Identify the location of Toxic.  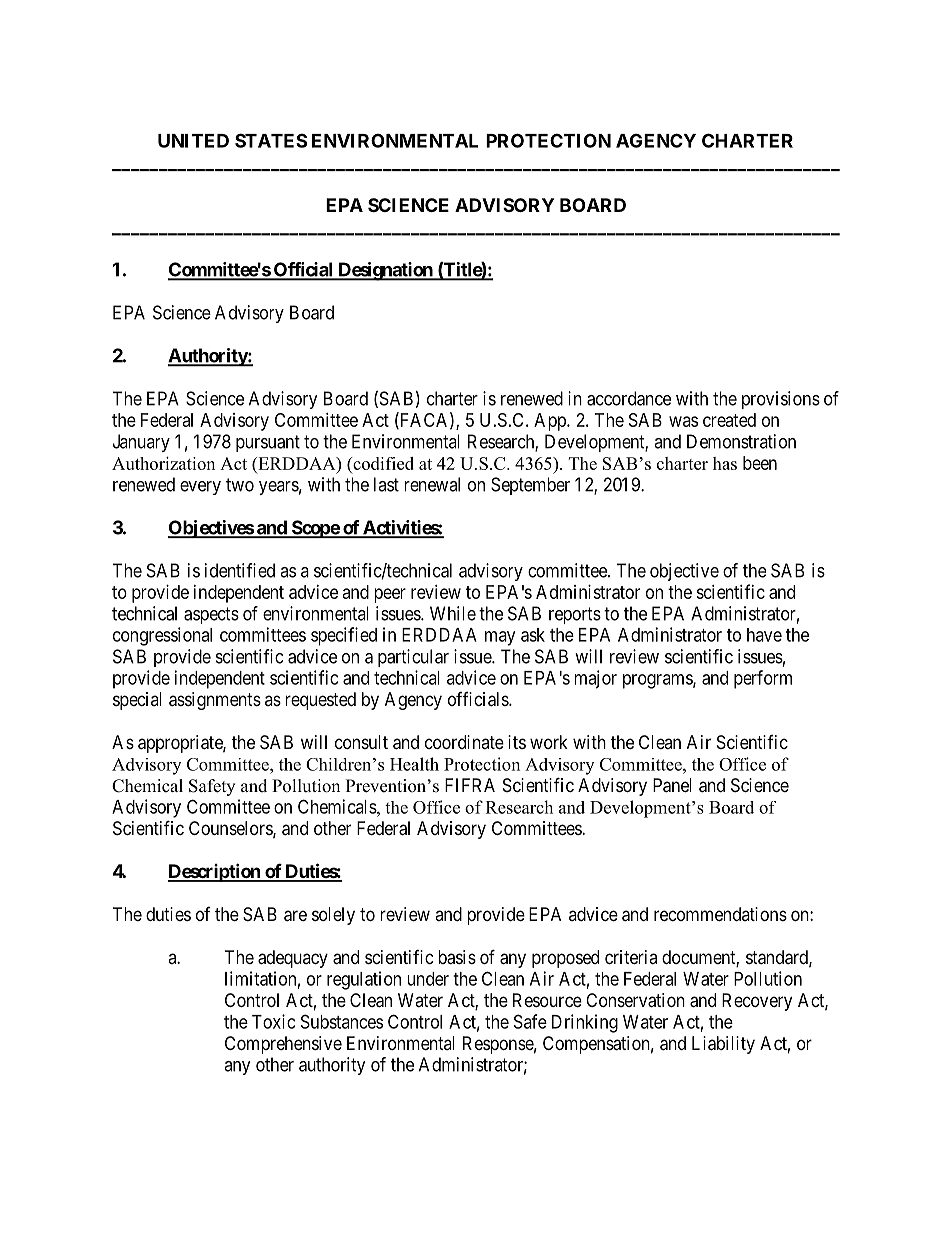
(273, 1021).
